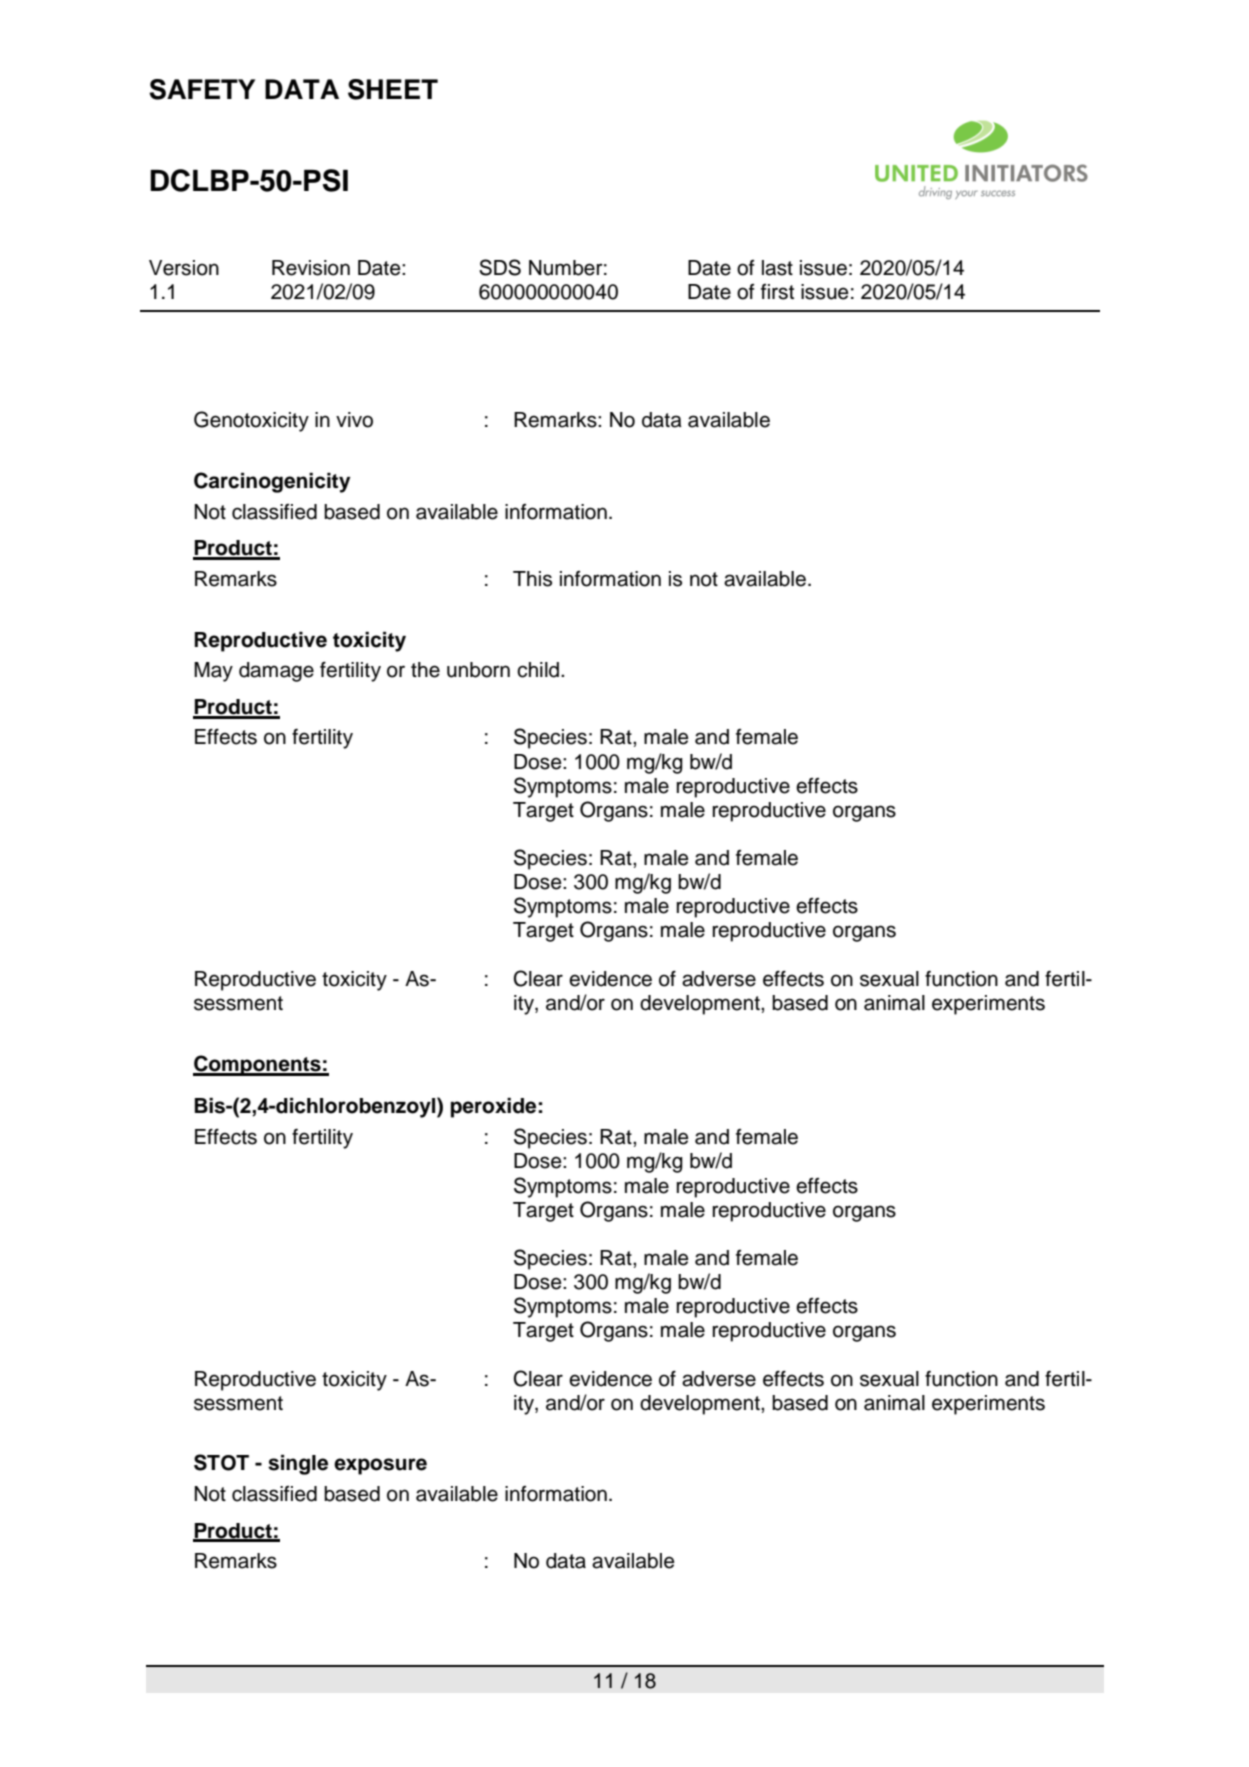 This screenshot has width=1249, height=1767. Describe the element at coordinates (213, 672) in the screenshot. I see `May` at that location.
